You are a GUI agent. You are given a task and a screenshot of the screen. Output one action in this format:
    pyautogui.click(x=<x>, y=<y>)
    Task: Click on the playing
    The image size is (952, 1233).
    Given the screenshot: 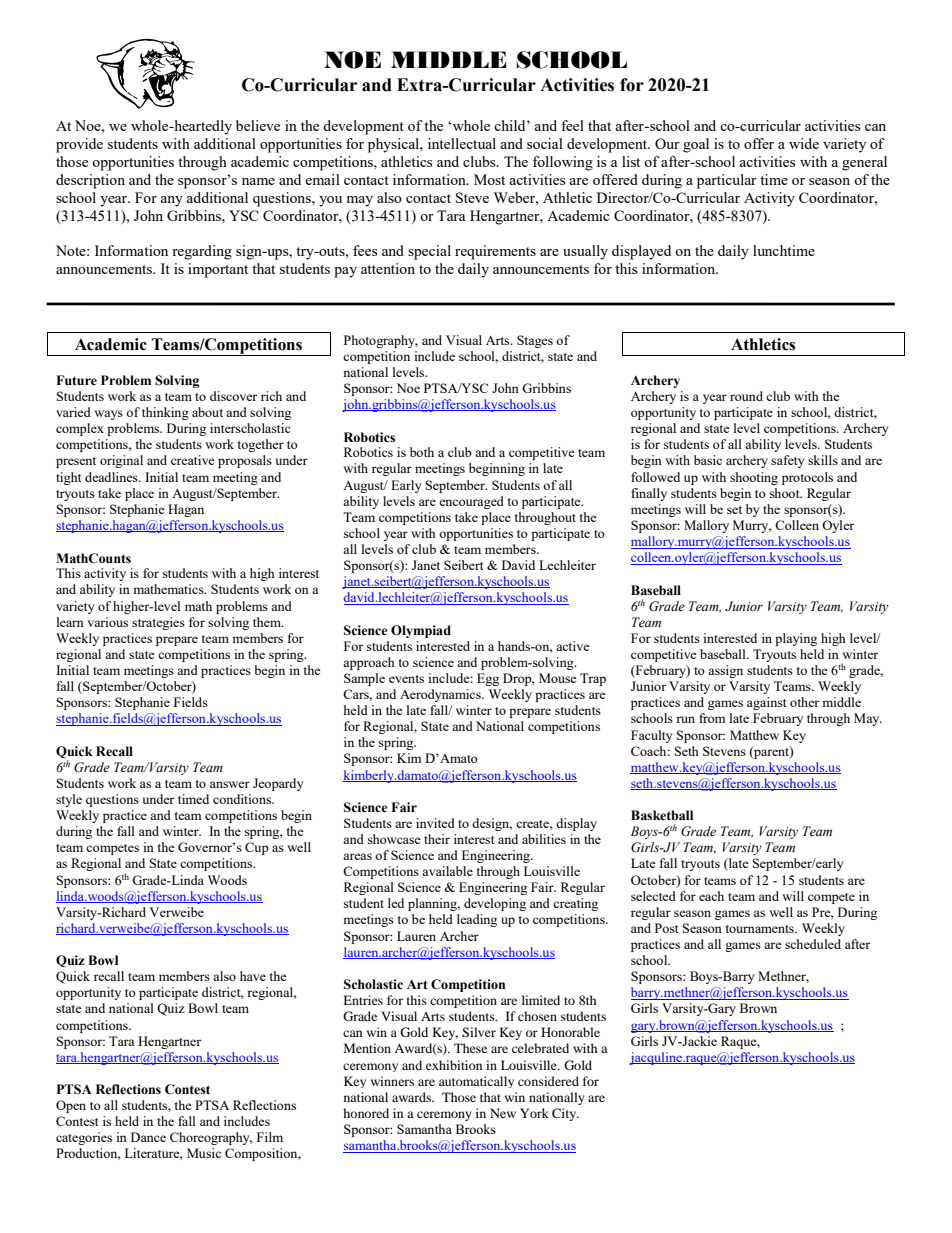 What is the action you would take?
    pyautogui.click(x=796, y=639)
